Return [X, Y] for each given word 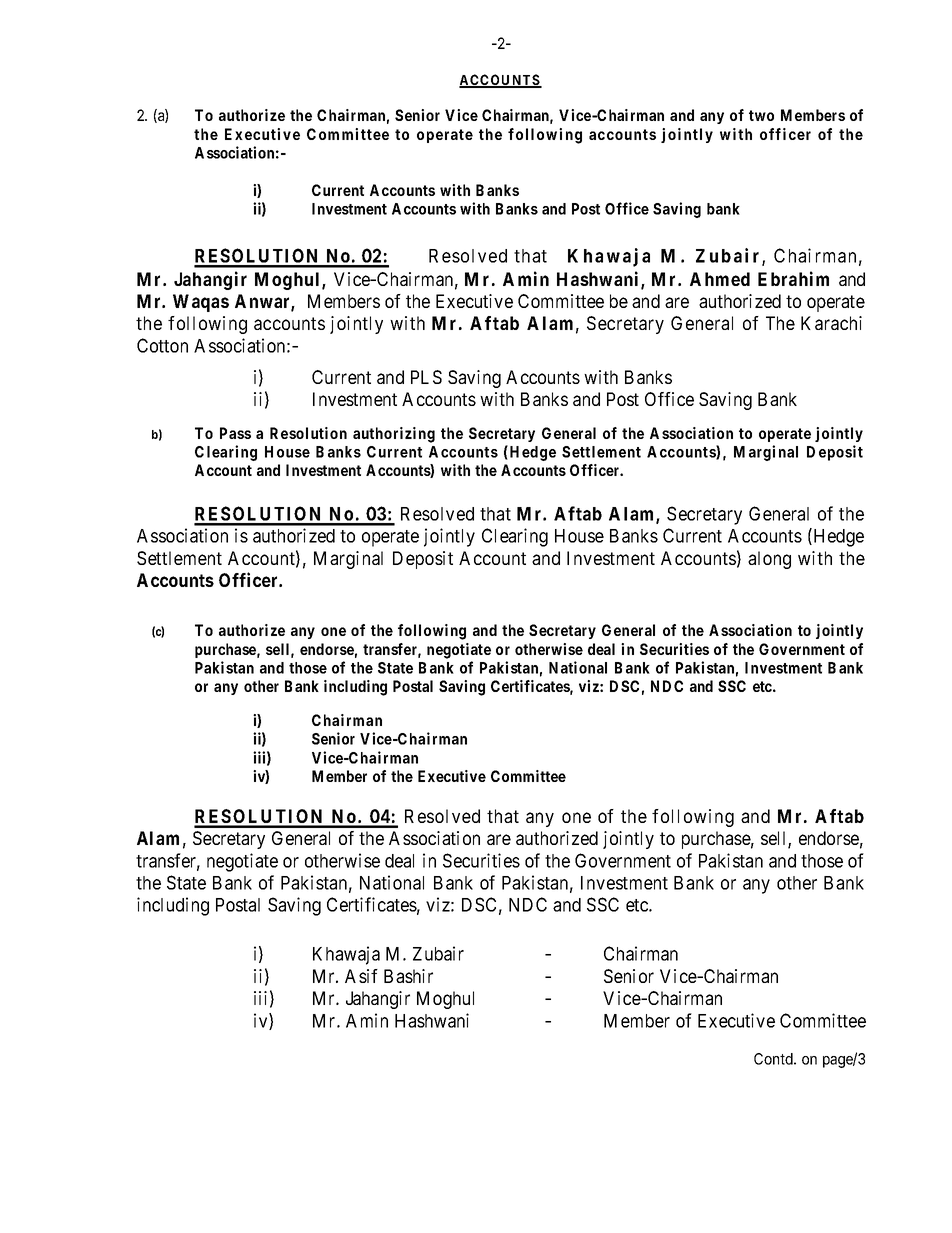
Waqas [201, 303]
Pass [235, 433]
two [761, 115]
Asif [361, 976]
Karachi [831, 323]
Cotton [162, 345]
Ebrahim [793, 278]
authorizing [394, 435]
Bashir [408, 976]
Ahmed [720, 279]
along [769, 560]
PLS [426, 377]
